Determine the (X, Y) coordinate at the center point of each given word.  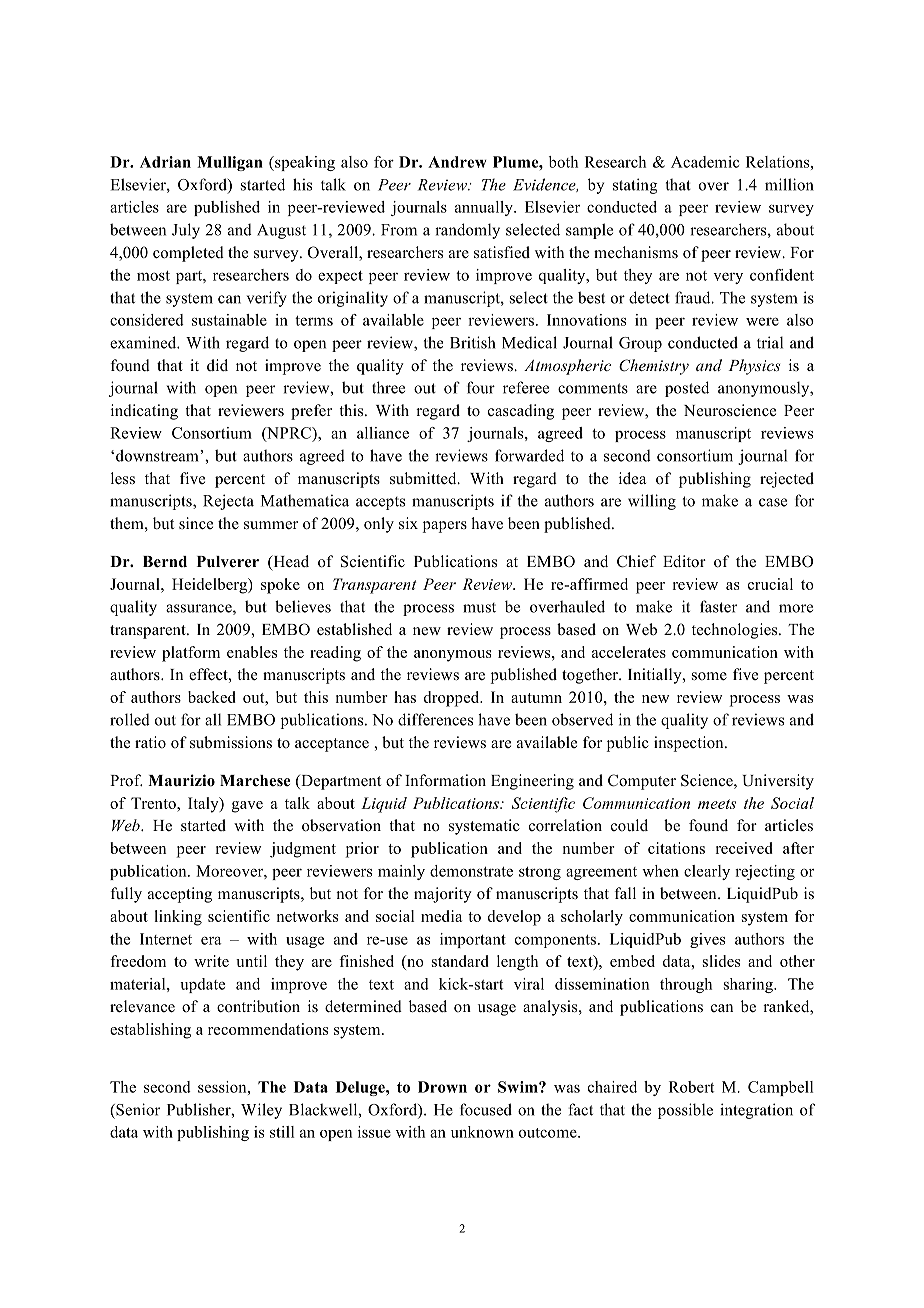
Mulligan (230, 163)
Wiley (261, 1111)
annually (485, 208)
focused (486, 1109)
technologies (736, 631)
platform (191, 654)
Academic (705, 162)
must (479, 608)
